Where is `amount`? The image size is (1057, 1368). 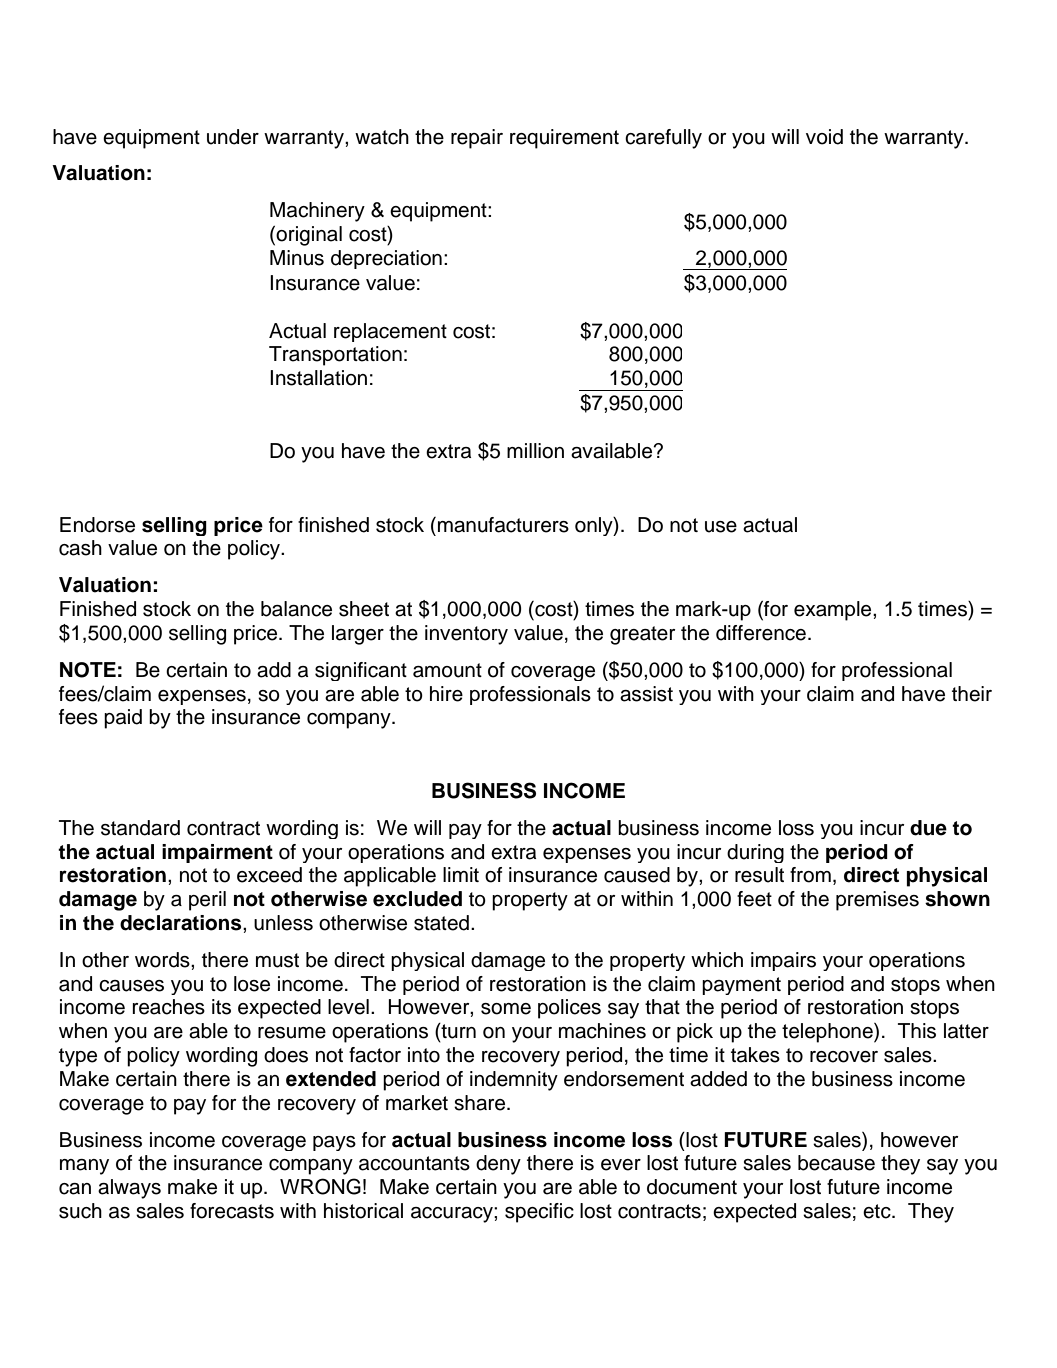 amount is located at coordinates (447, 670).
